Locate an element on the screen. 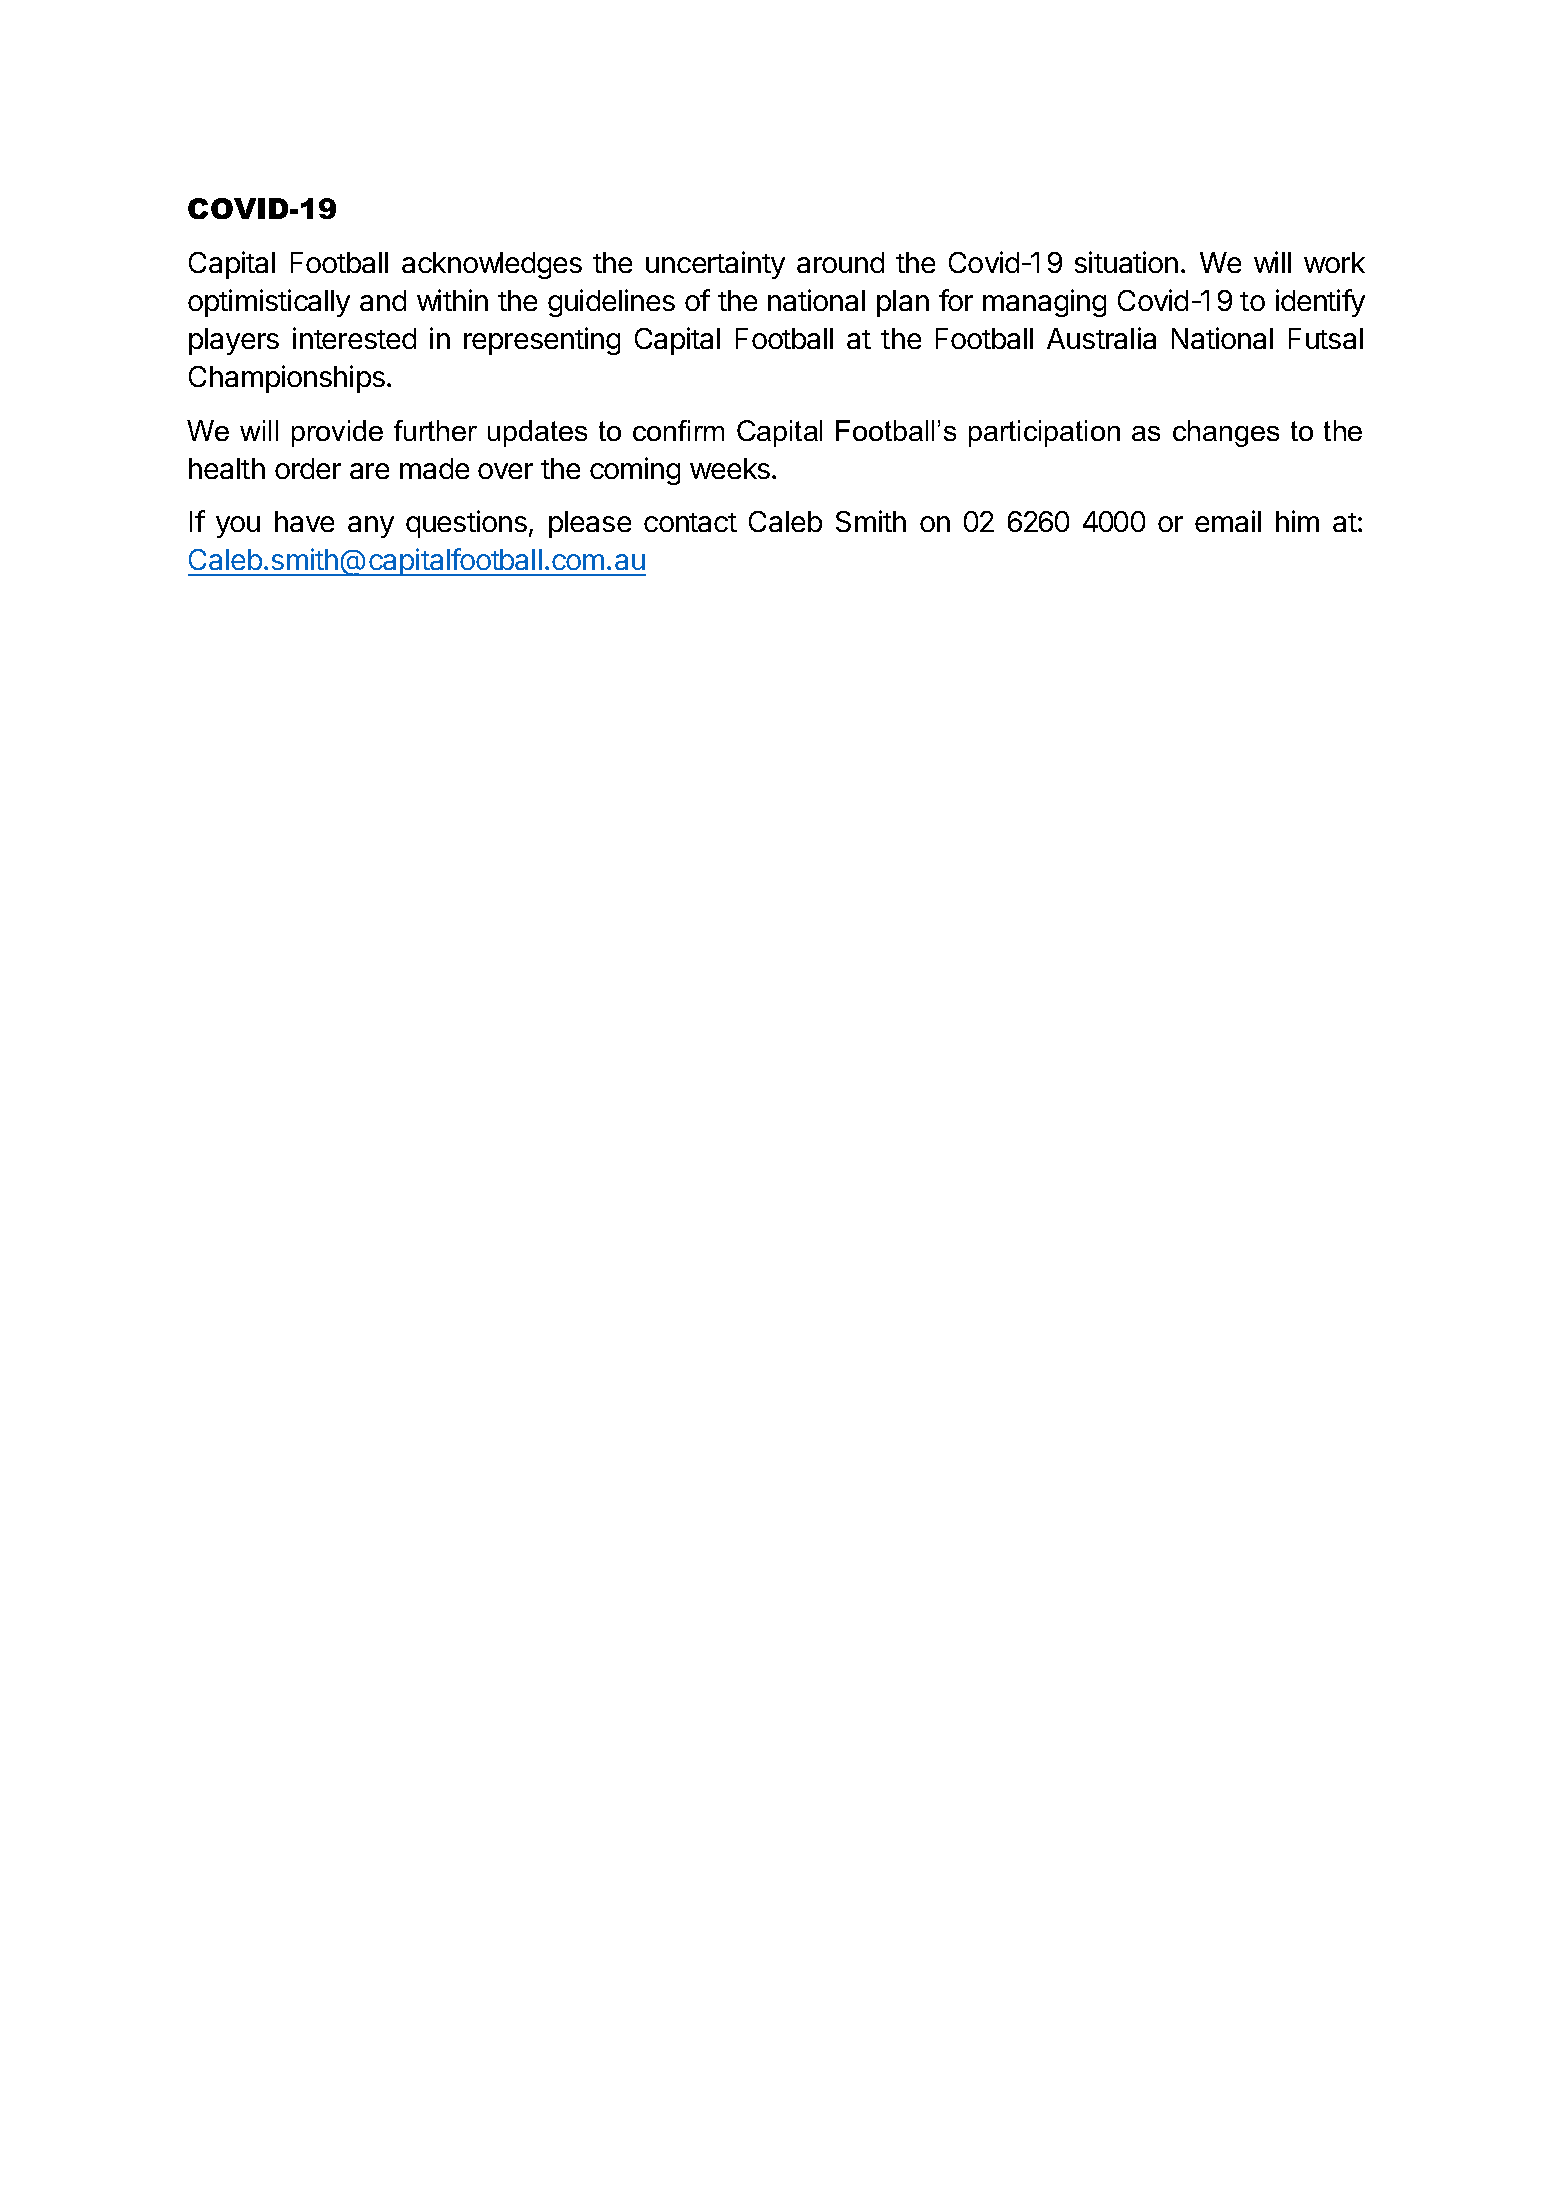 This screenshot has width=1552, height=2195. uncertainty is located at coordinates (715, 265).
